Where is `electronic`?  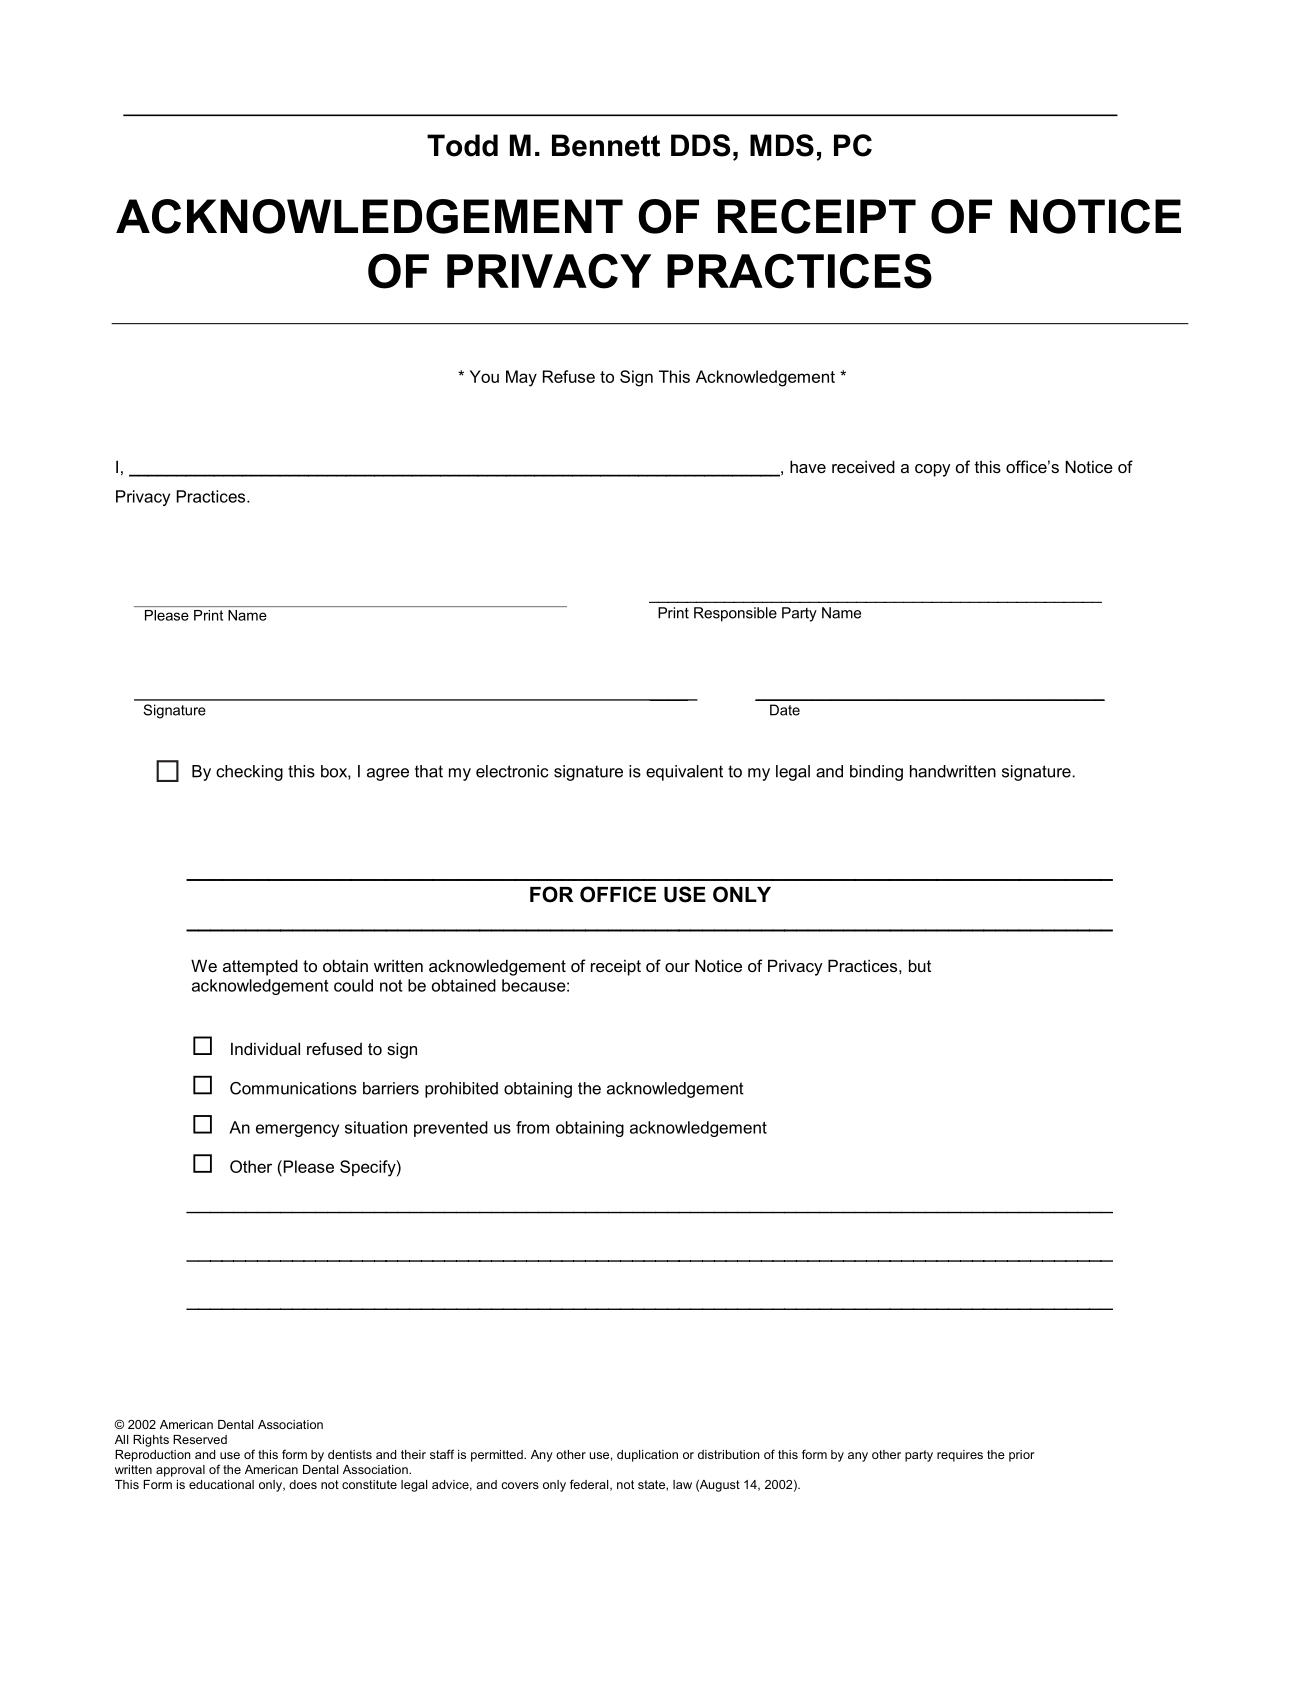 electronic is located at coordinates (512, 771).
